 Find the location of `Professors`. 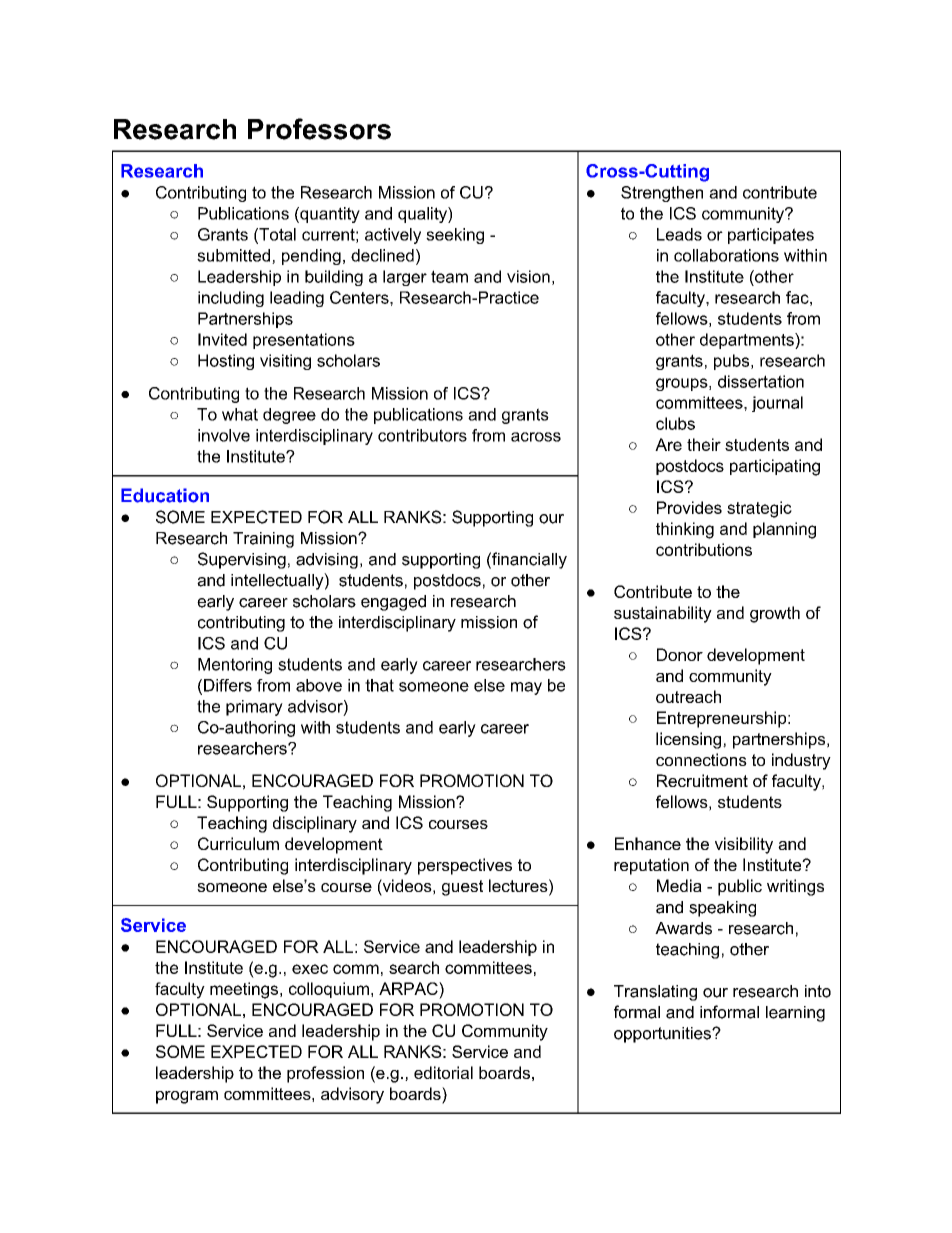

Professors is located at coordinates (319, 129).
